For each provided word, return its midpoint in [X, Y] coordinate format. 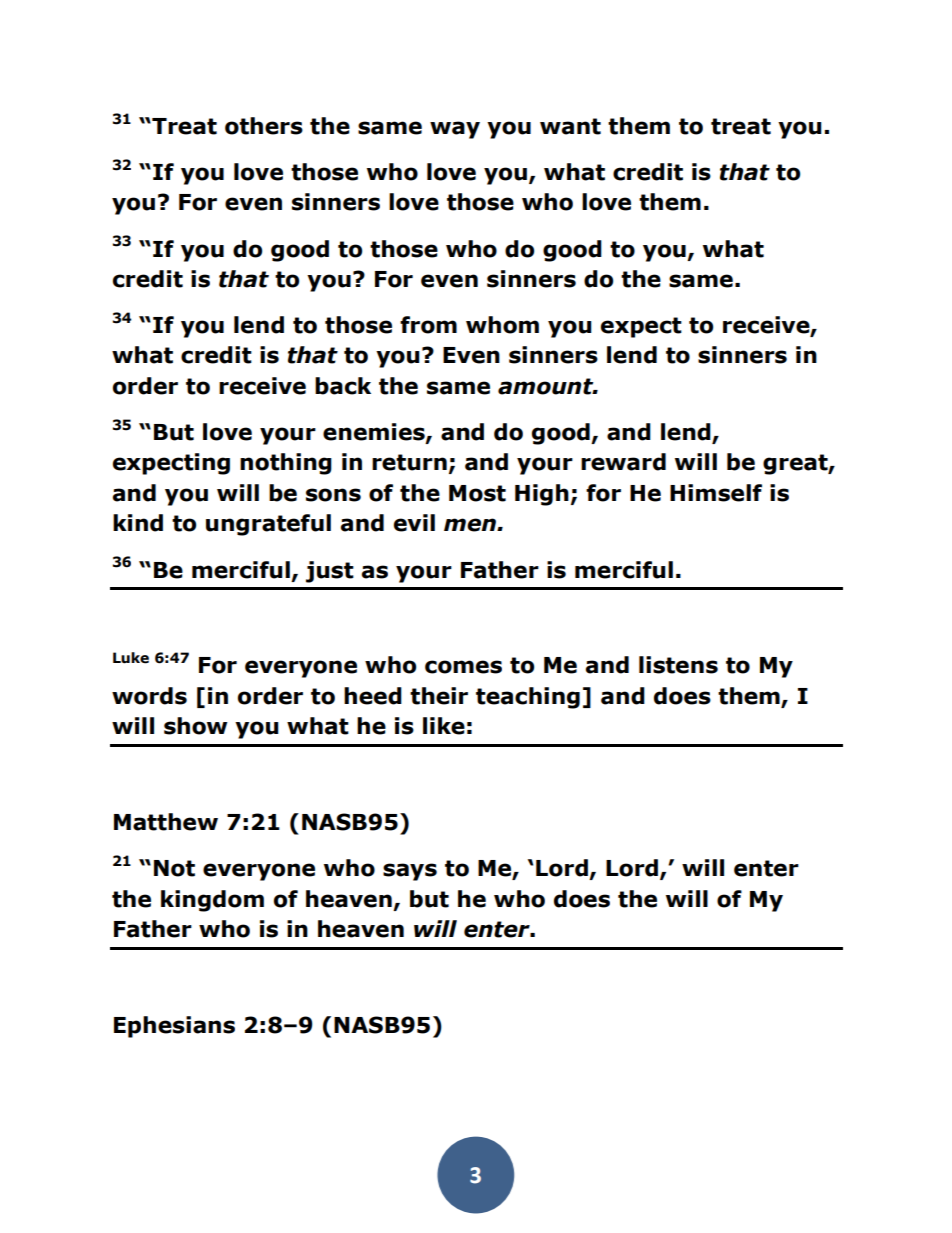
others [264, 126]
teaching [528, 698]
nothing [286, 464]
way [455, 130]
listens [678, 665]
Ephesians [174, 1027]
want [570, 126]
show [196, 726]
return [409, 462]
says [410, 872]
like [444, 726]
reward [623, 462]
